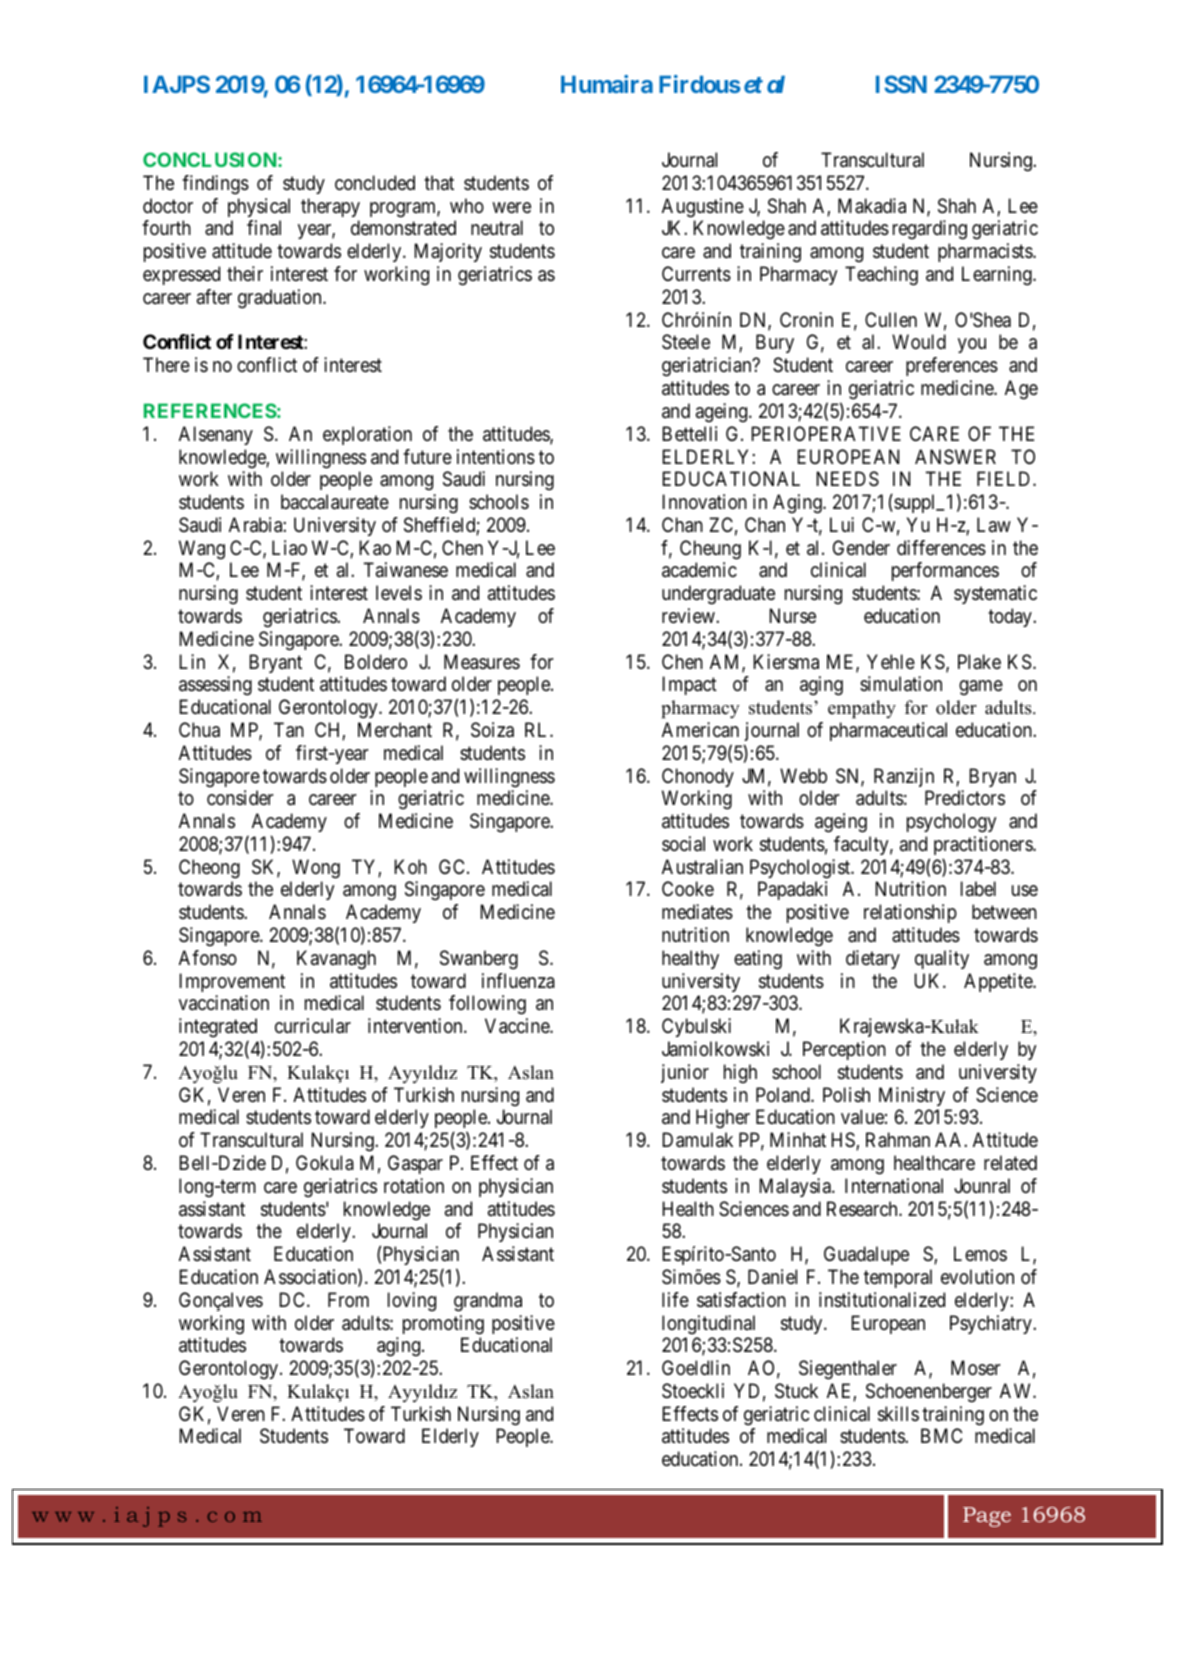 The image size is (1180, 1668). I want to click on psychology, so click(952, 823).
